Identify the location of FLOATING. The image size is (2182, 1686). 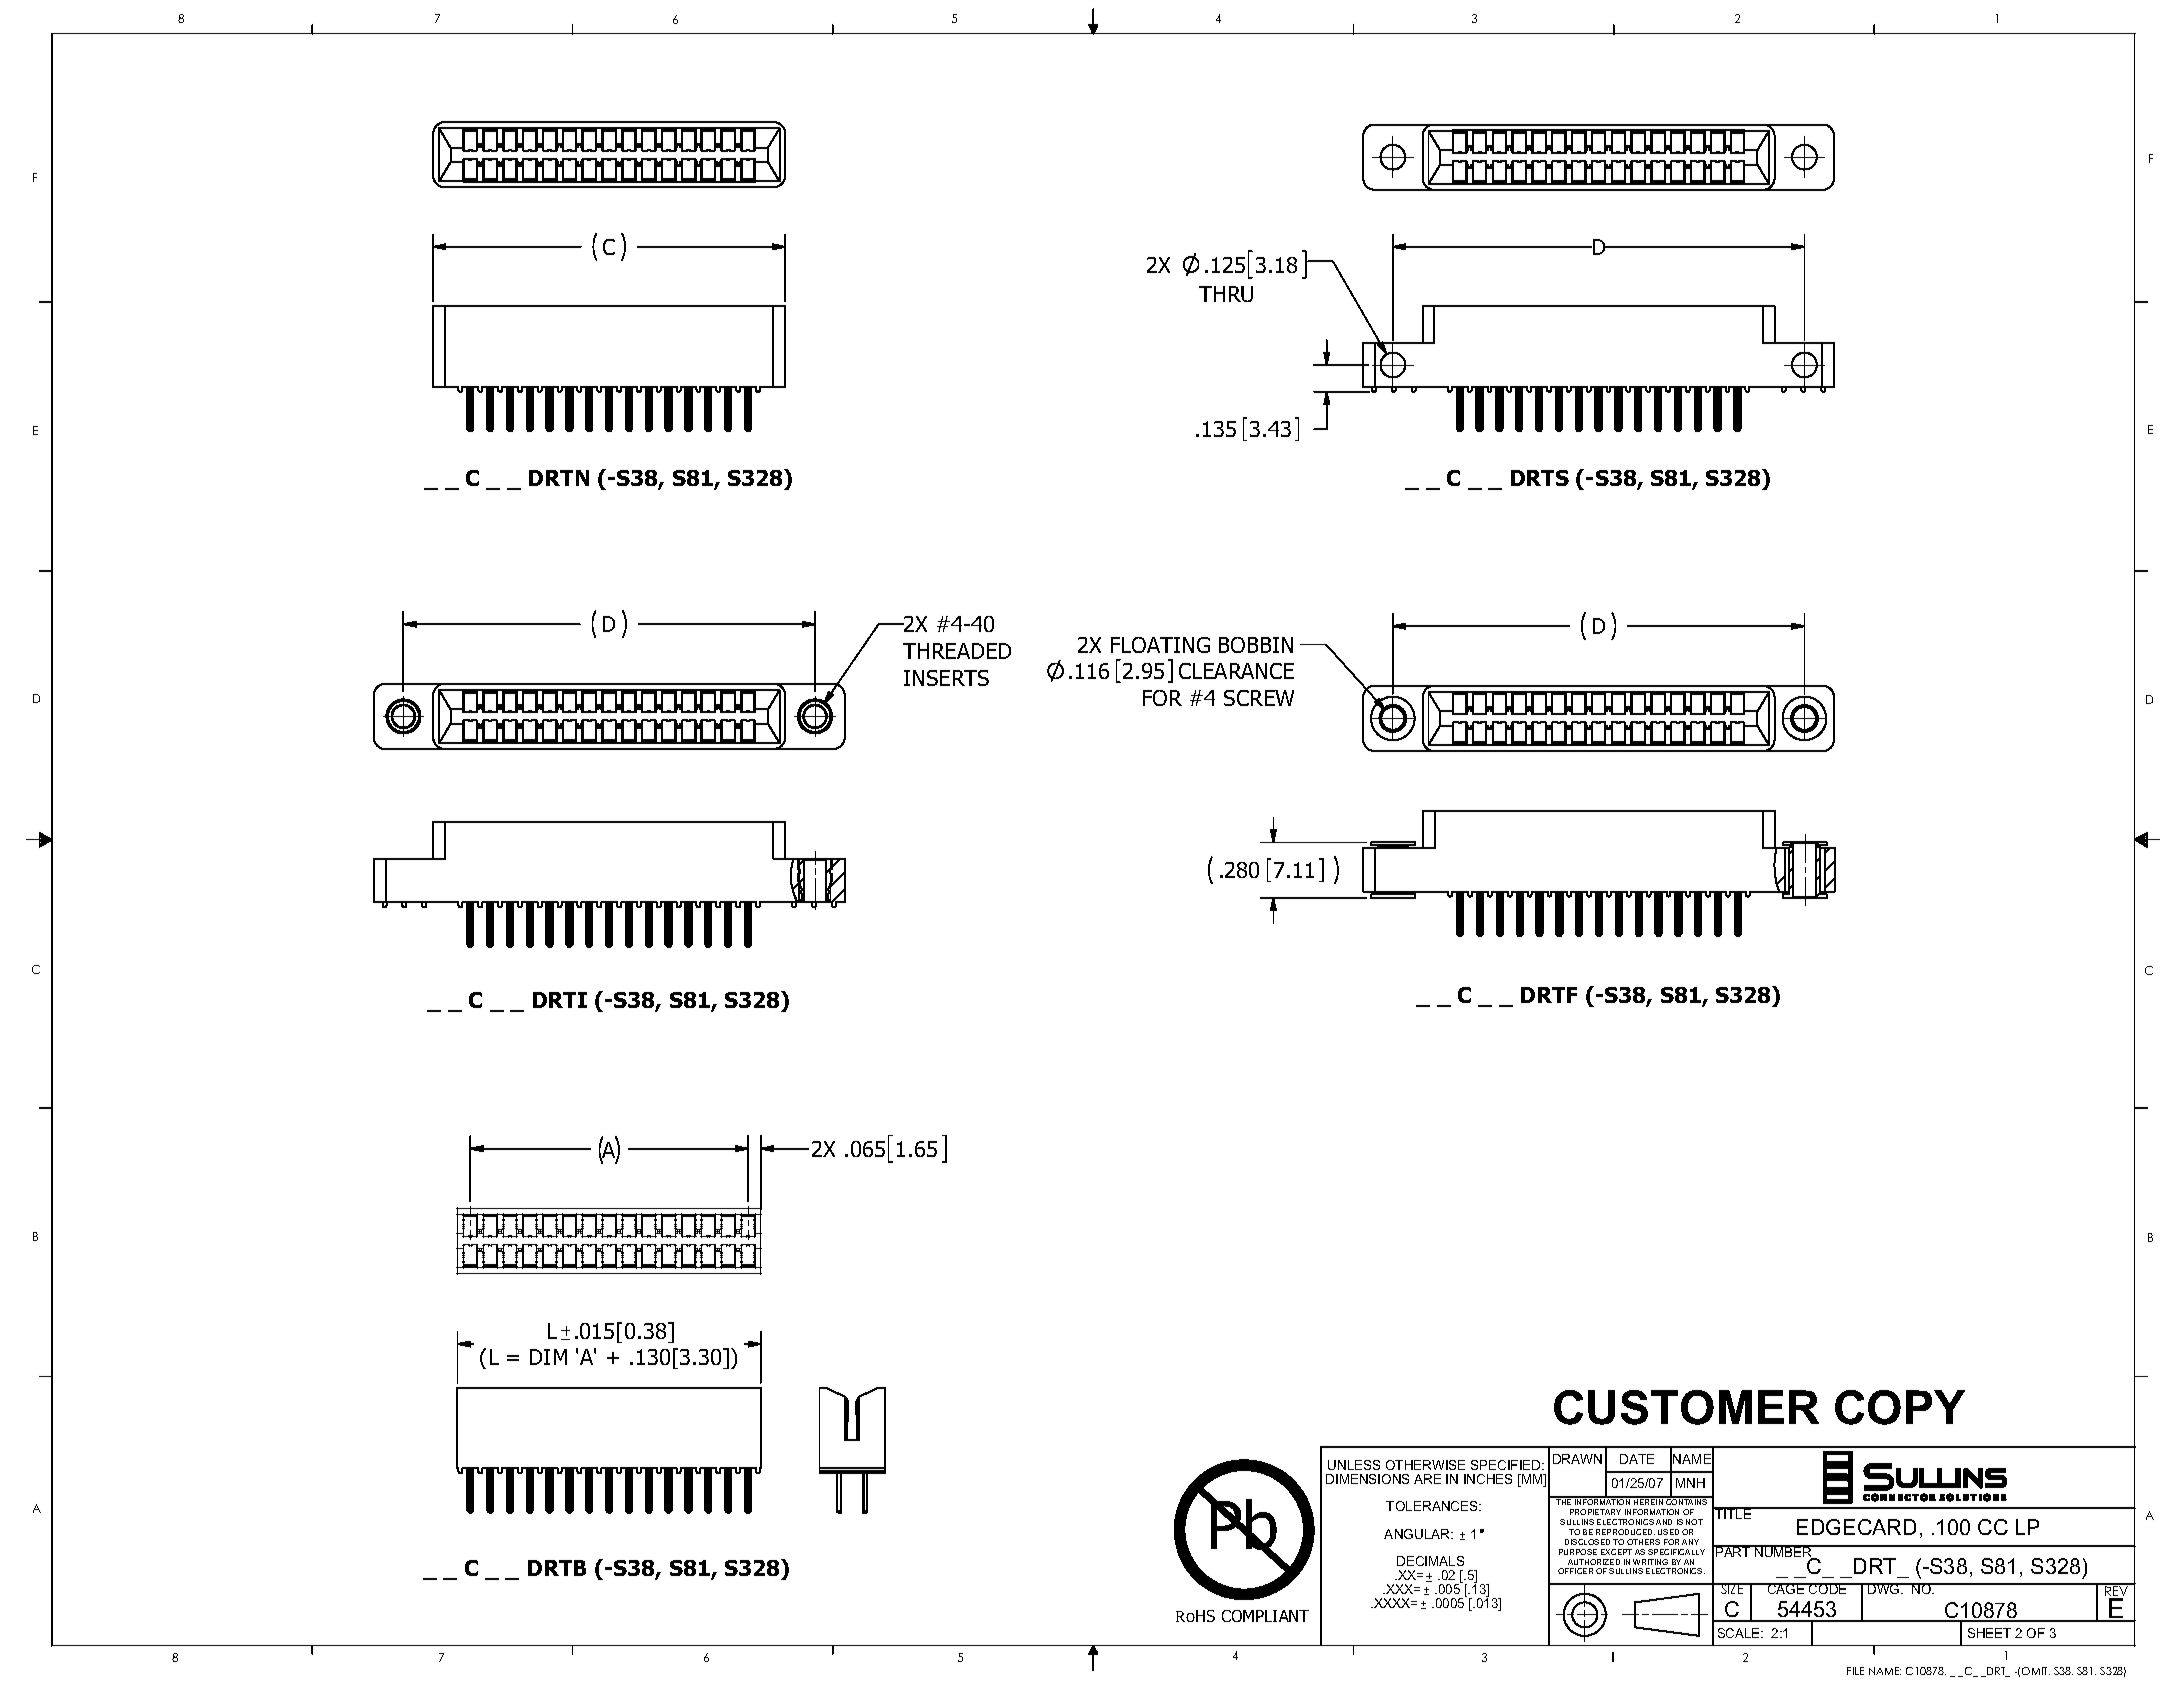
(1160, 645).
